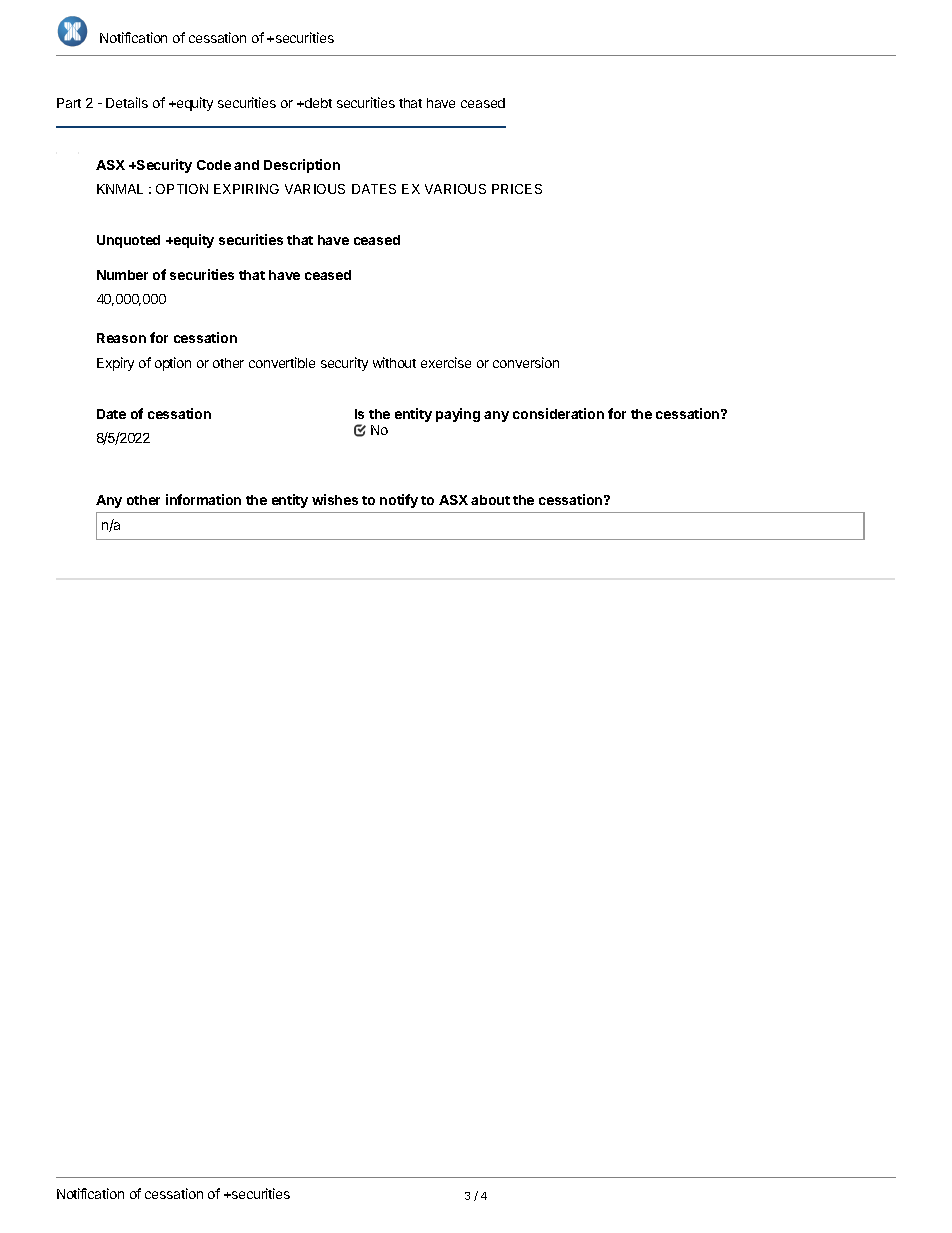  I want to click on convertible, so click(282, 362).
